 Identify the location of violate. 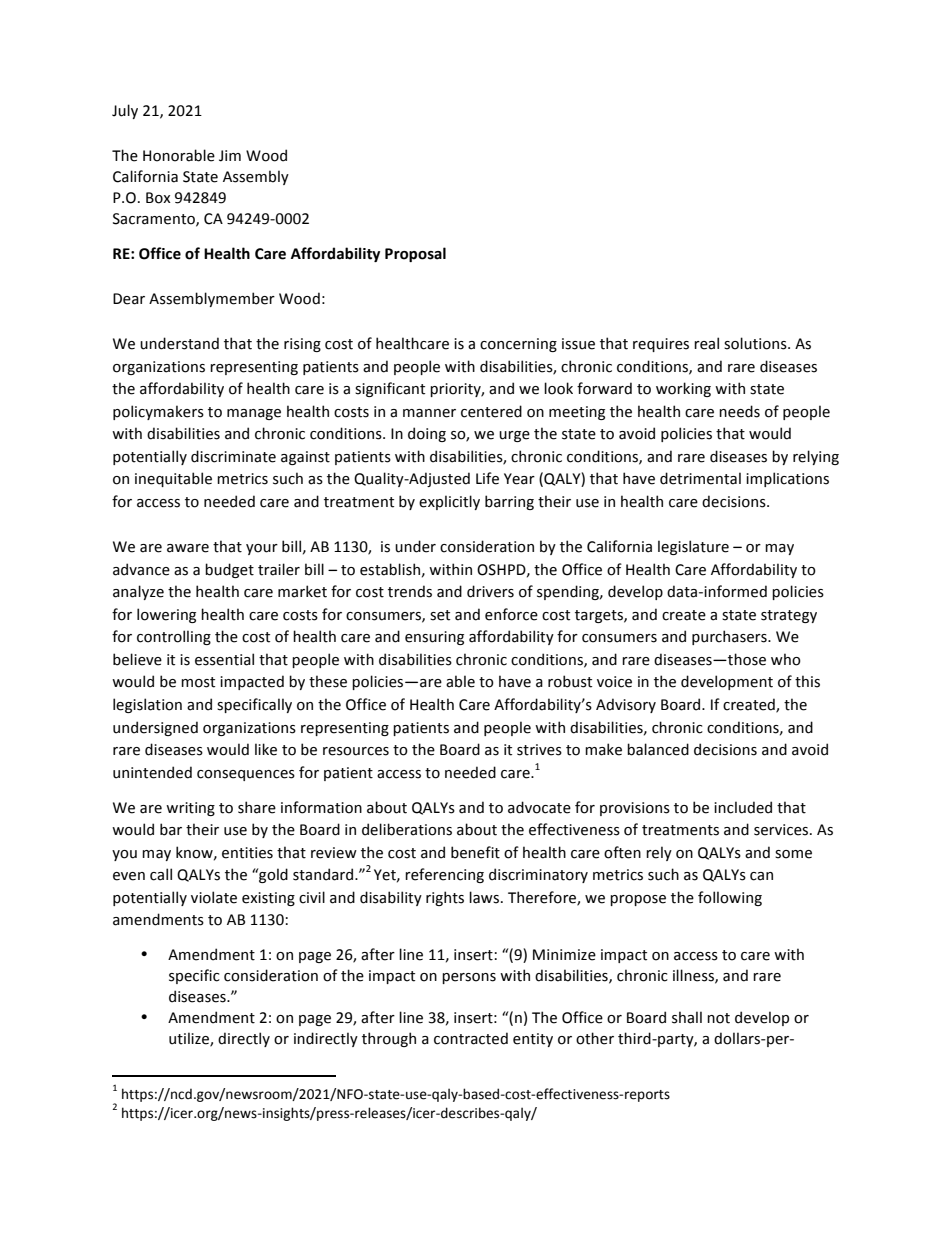
(214, 897).
